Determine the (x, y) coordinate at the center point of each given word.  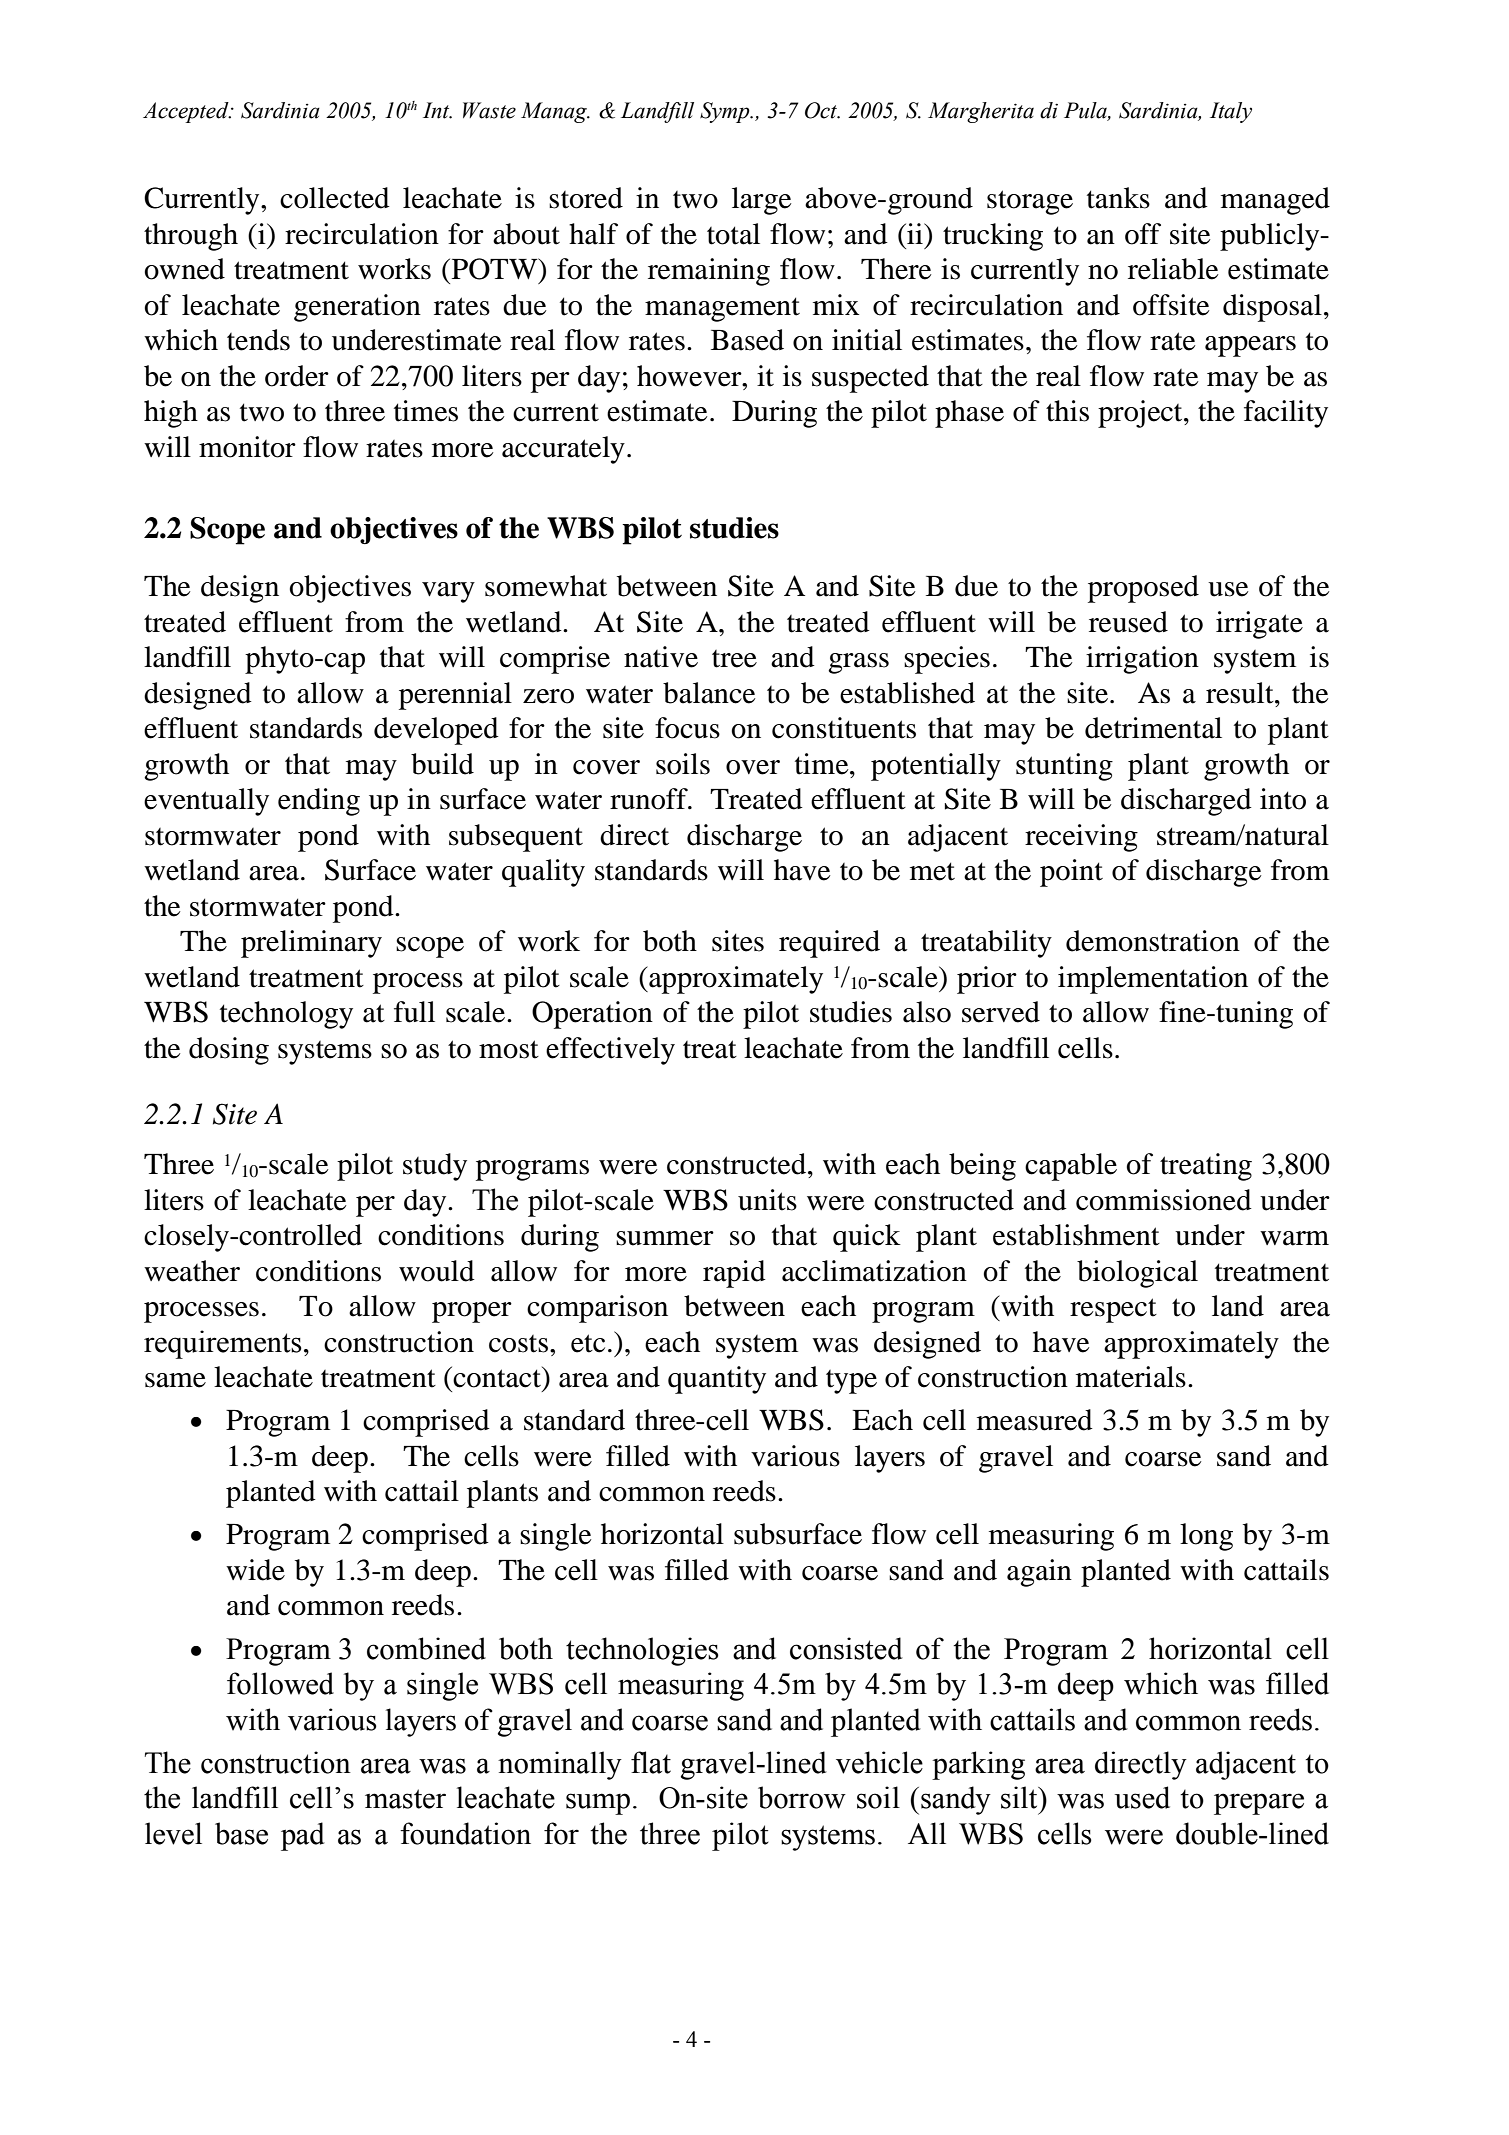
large (761, 201)
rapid (734, 1274)
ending (319, 802)
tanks (1118, 198)
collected (335, 198)
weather (192, 1271)
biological (1137, 1274)
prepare (1259, 1804)
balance (709, 693)
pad (303, 1836)
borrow (802, 1797)
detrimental (1153, 728)
